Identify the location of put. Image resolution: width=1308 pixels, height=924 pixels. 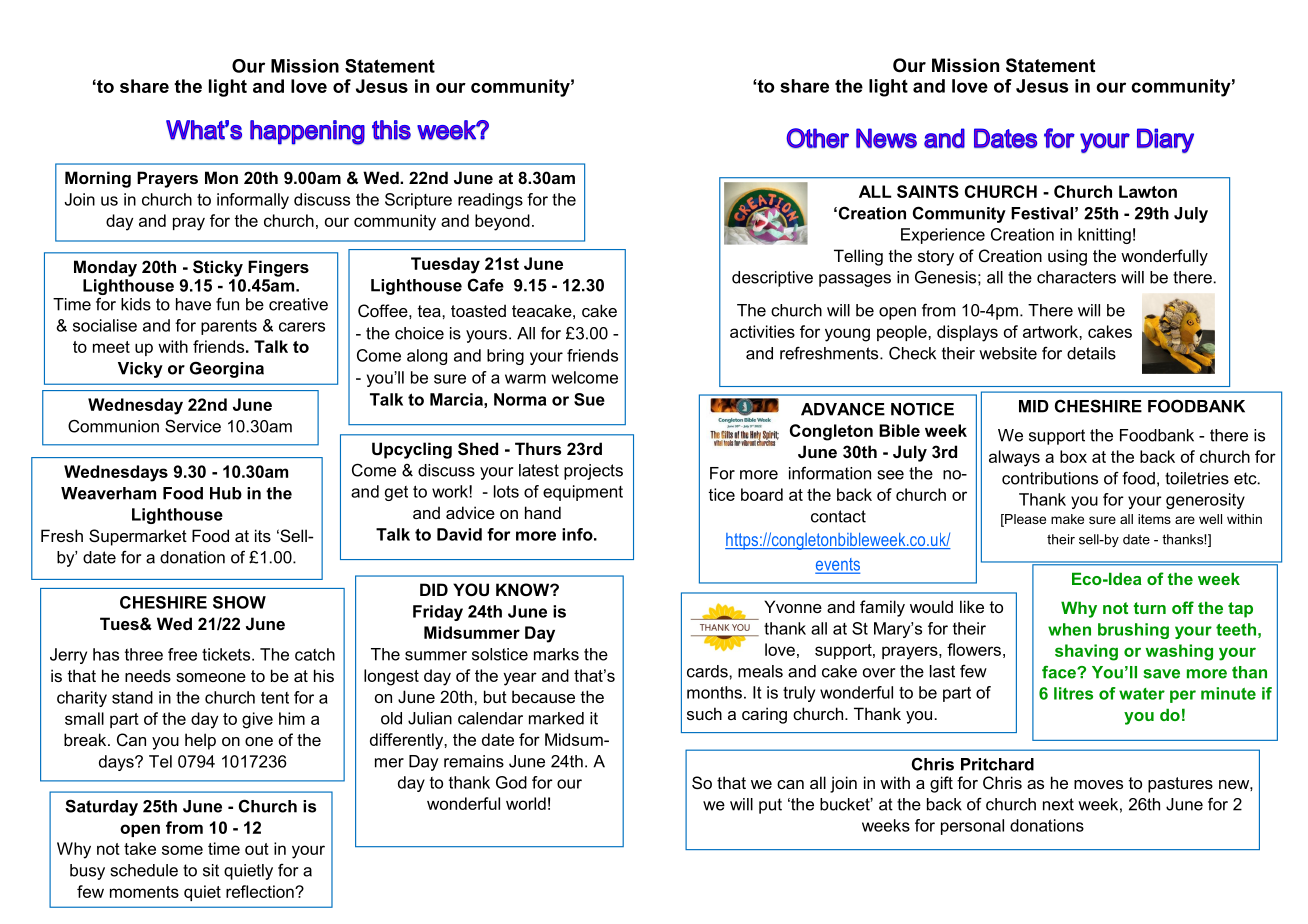
(770, 806).
